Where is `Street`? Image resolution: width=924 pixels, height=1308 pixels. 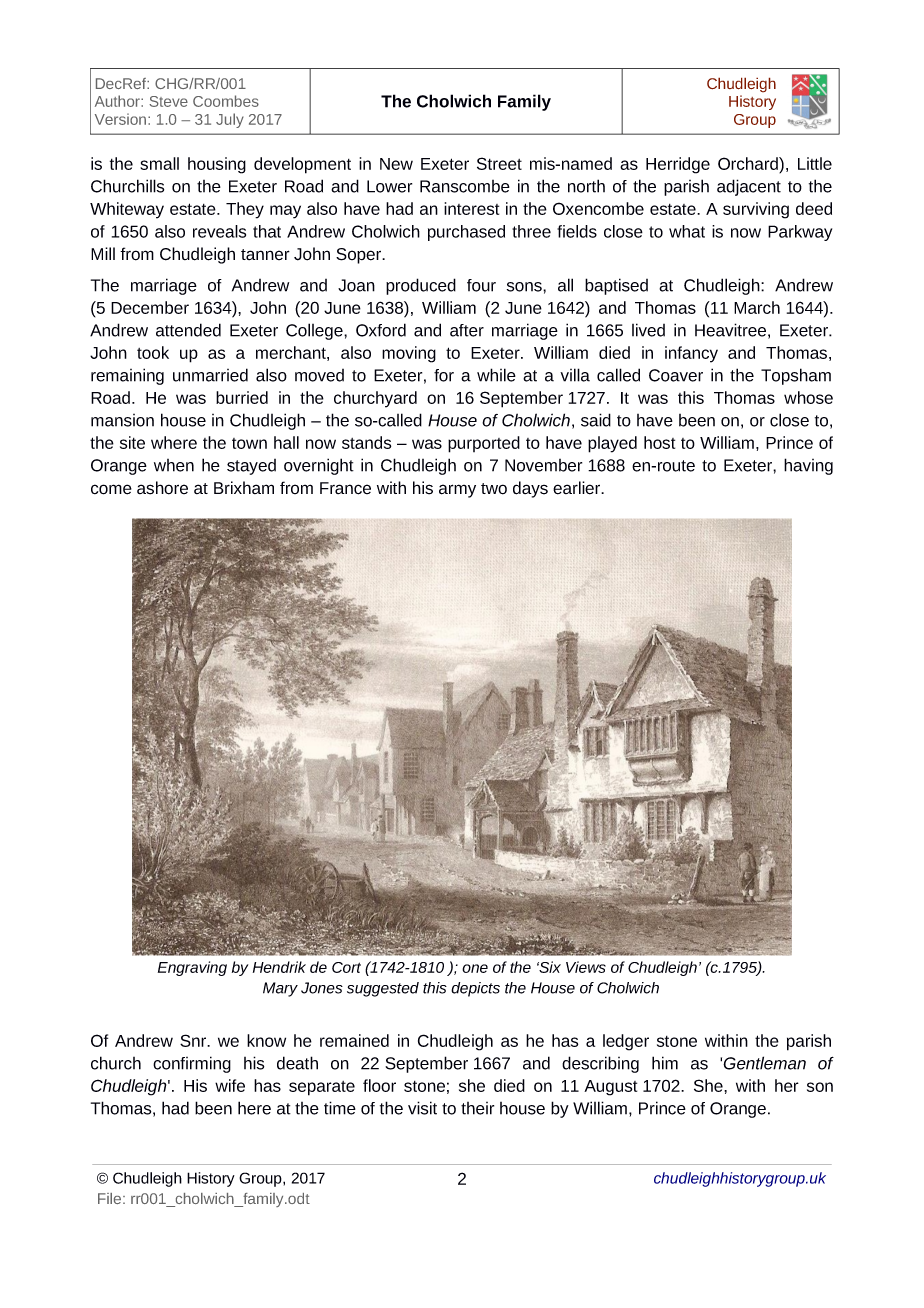 Street is located at coordinates (499, 163).
